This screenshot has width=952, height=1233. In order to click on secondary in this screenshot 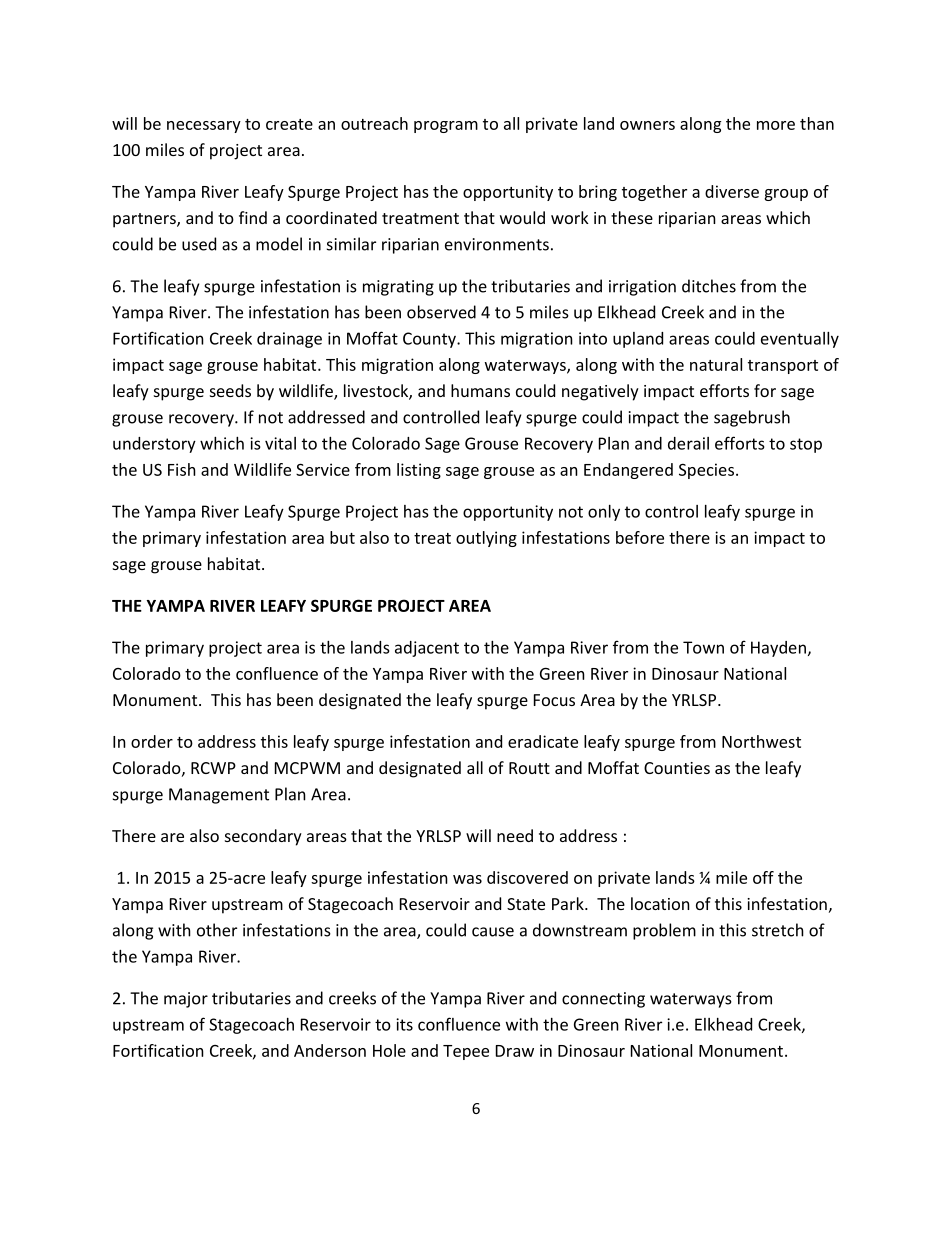, I will do `click(263, 837)`.
